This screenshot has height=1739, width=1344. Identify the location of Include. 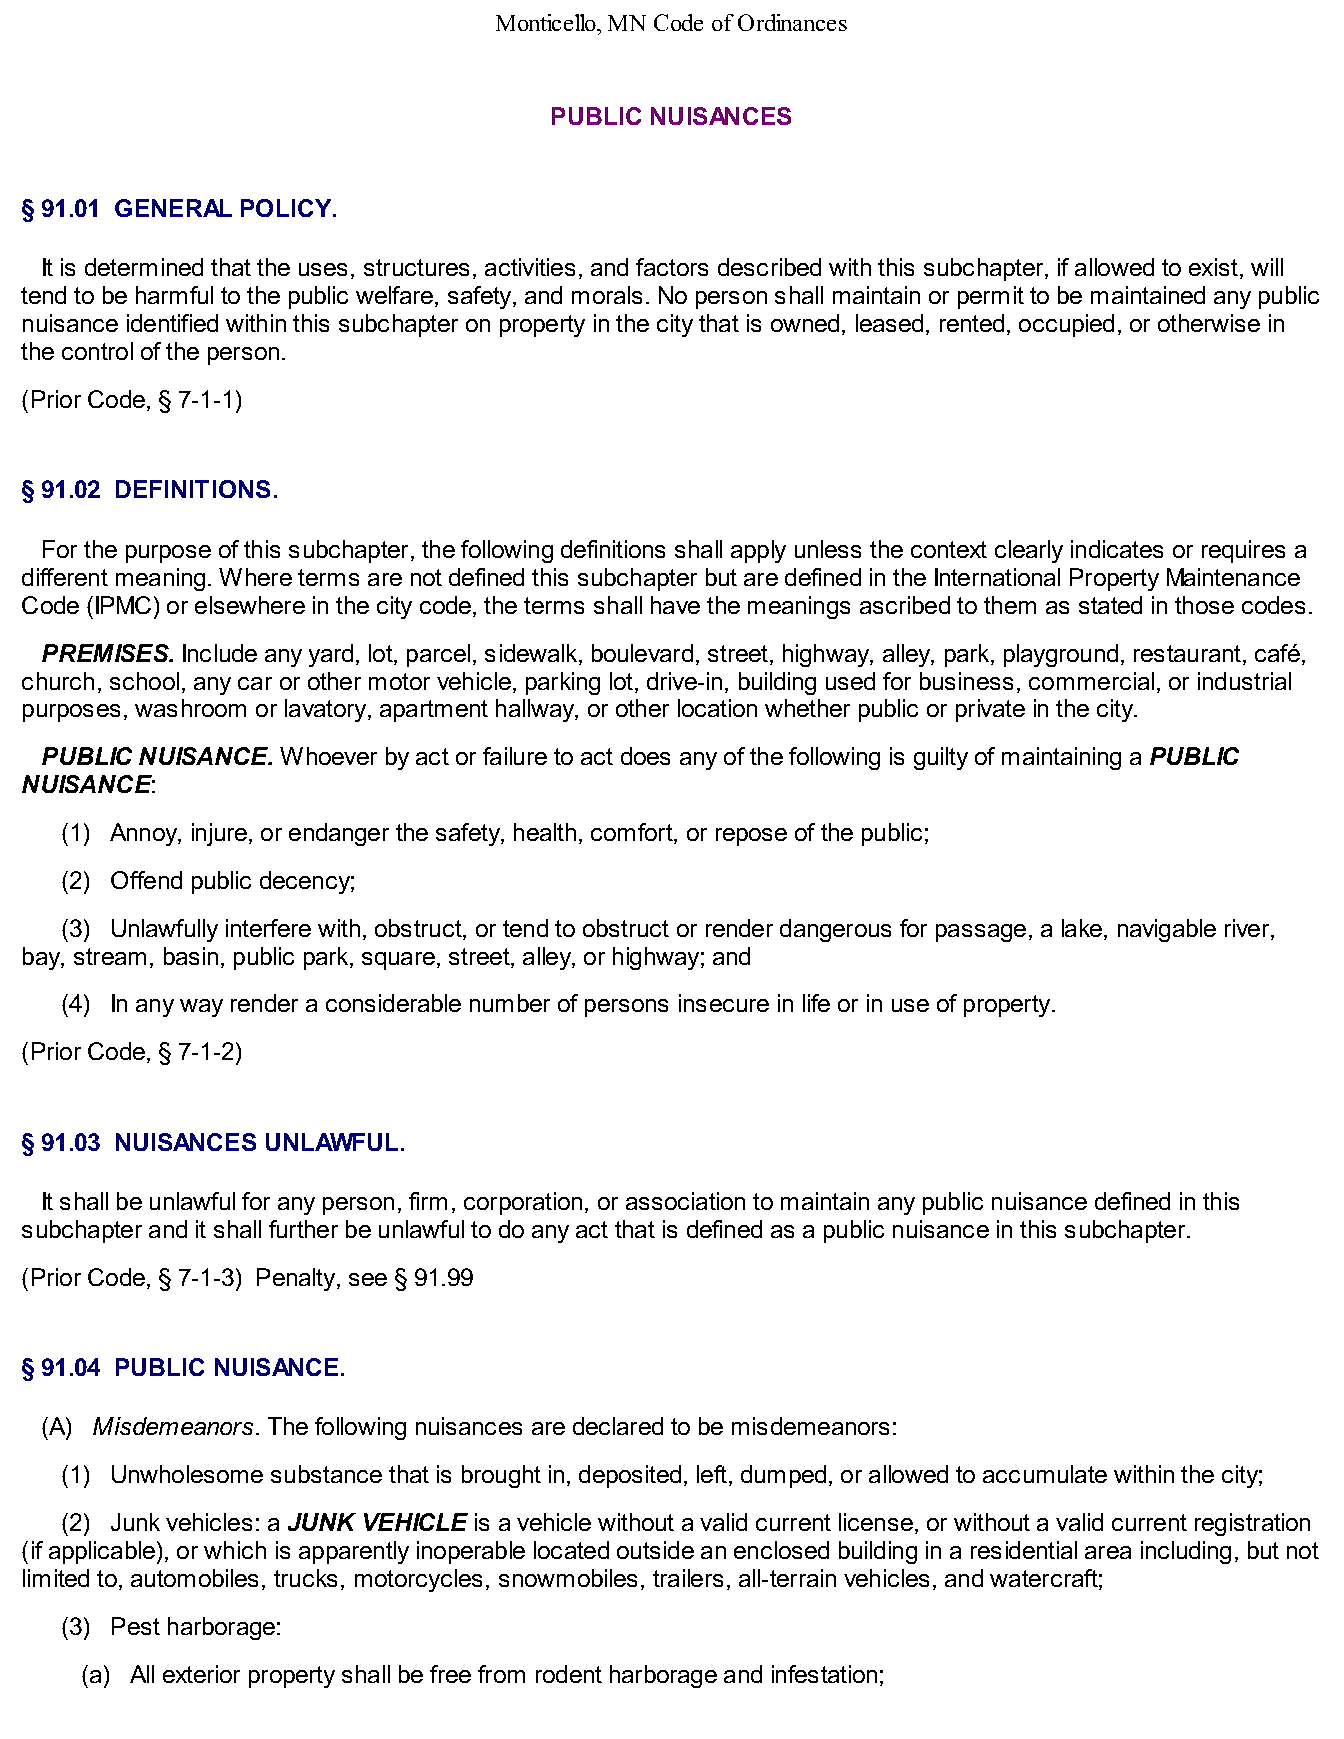
(220, 653).
